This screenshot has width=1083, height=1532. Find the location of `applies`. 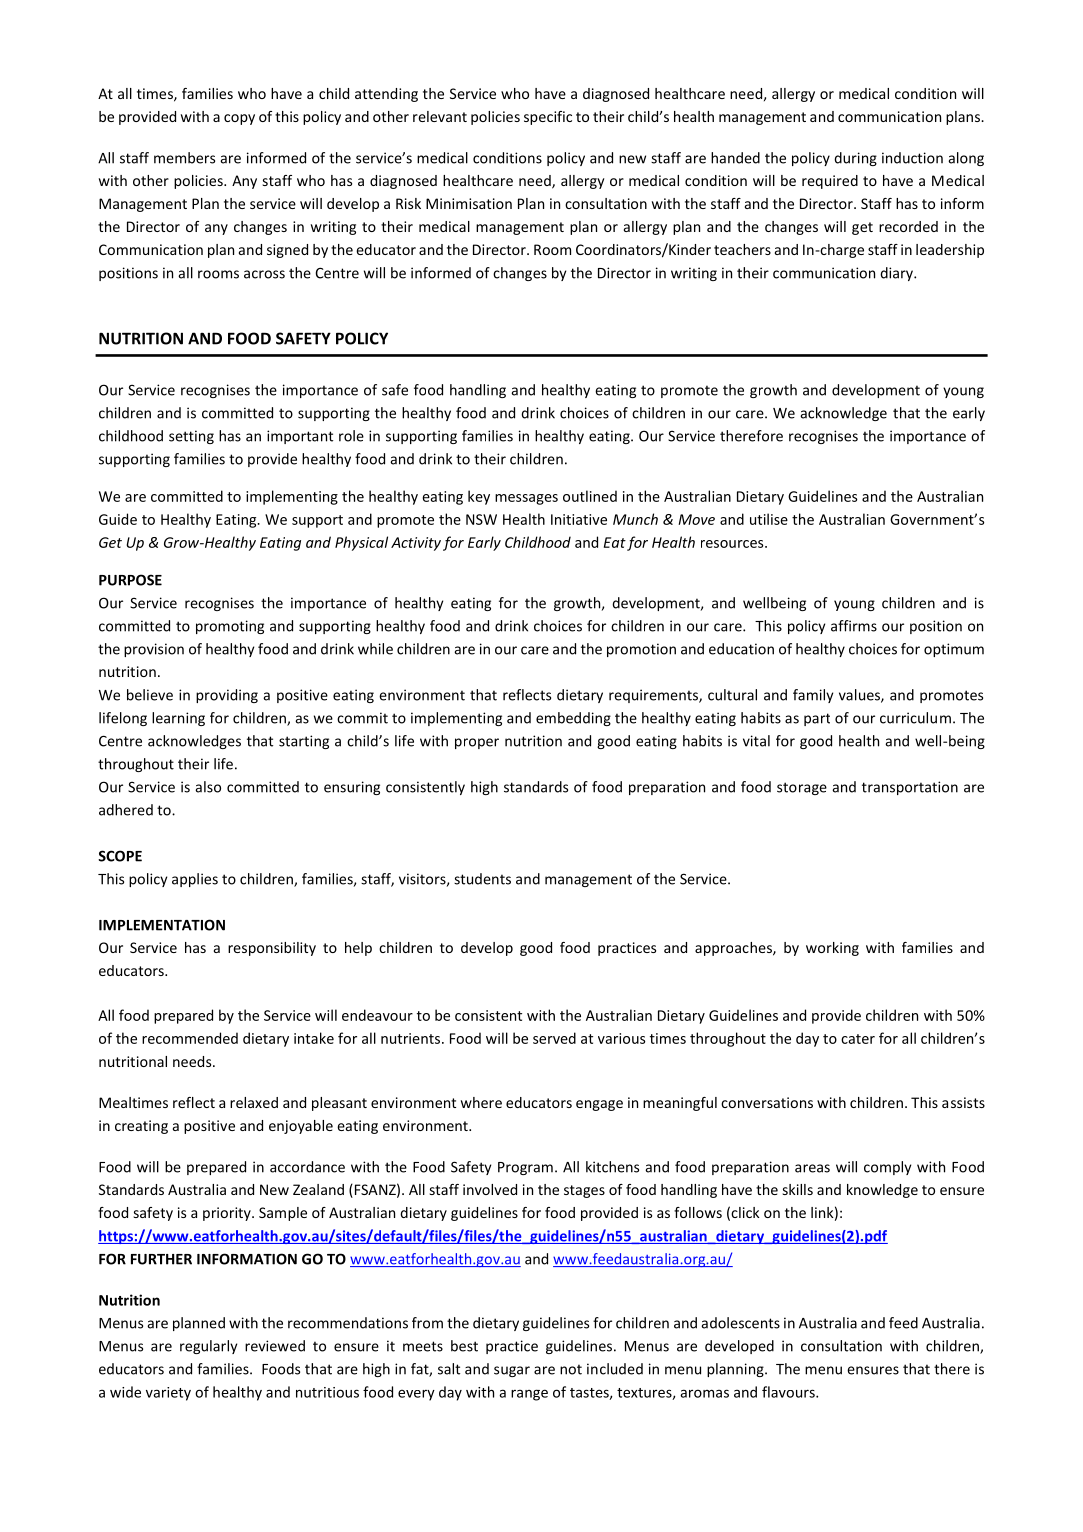

applies is located at coordinates (195, 880).
